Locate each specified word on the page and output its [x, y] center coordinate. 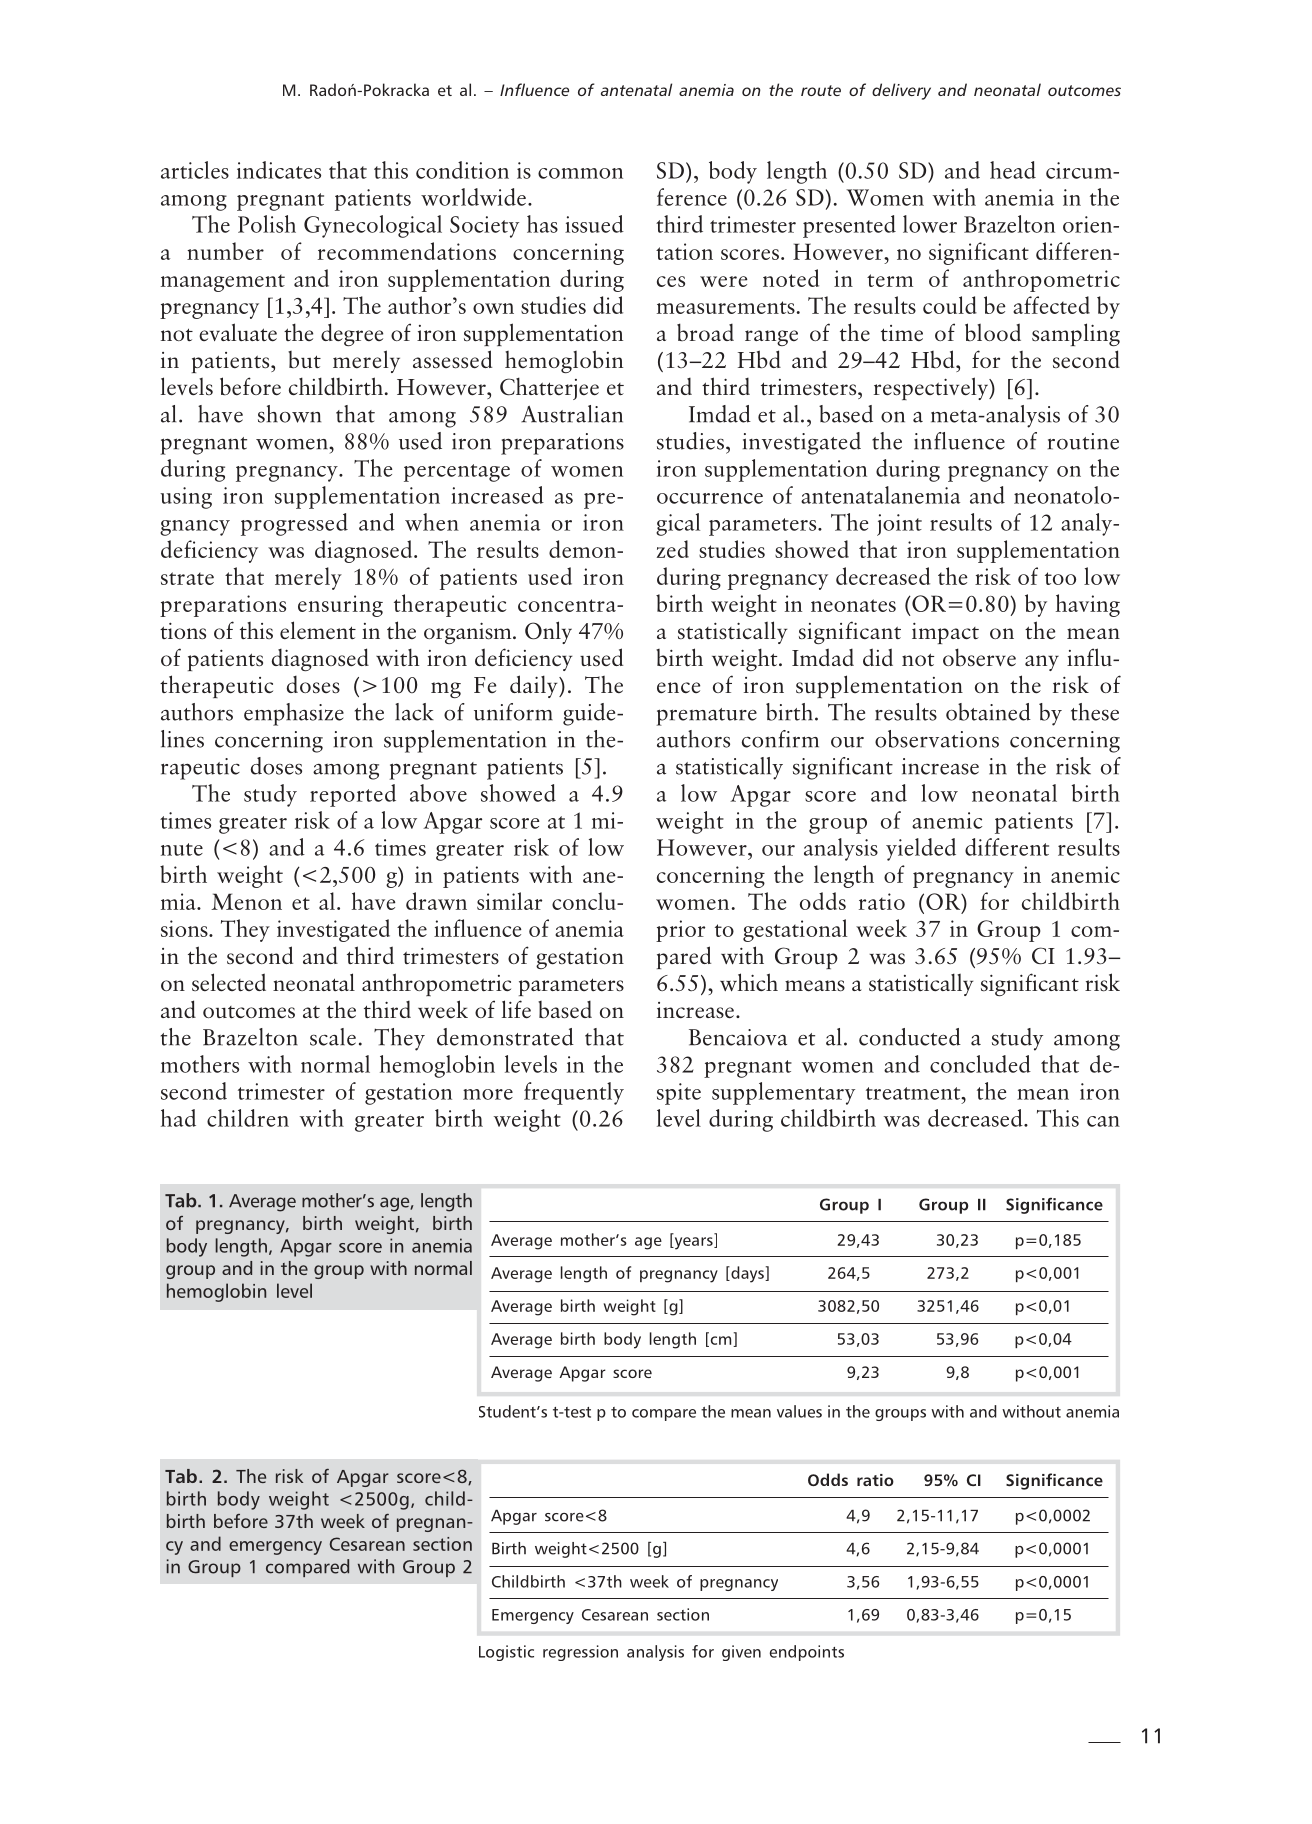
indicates [279, 170]
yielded [921, 849]
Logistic [506, 1653]
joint [899, 525]
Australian [572, 414]
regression [580, 1653]
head [1013, 170]
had [178, 1118]
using [186, 498]
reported [353, 795]
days [747, 1274]
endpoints [807, 1653]
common [580, 173]
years [693, 1243]
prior [680, 931]
